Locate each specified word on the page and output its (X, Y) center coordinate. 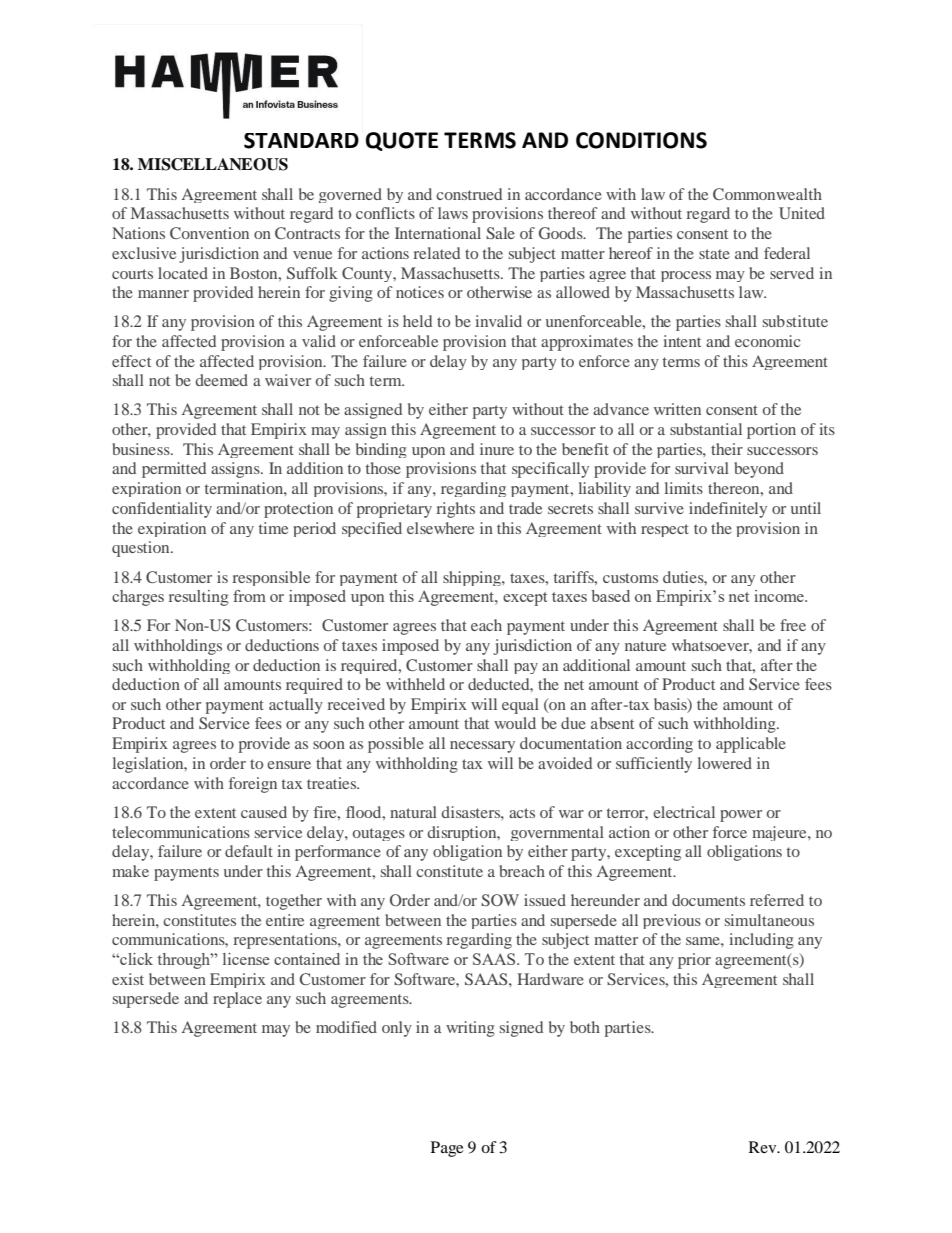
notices (420, 292)
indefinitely (728, 510)
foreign (253, 785)
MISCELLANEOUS (213, 164)
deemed (221, 380)
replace (237, 1000)
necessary (482, 747)
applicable (751, 745)
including (761, 941)
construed (469, 194)
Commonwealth (767, 194)
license (246, 959)
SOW (500, 900)
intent (682, 341)
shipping (473, 578)
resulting (199, 598)
